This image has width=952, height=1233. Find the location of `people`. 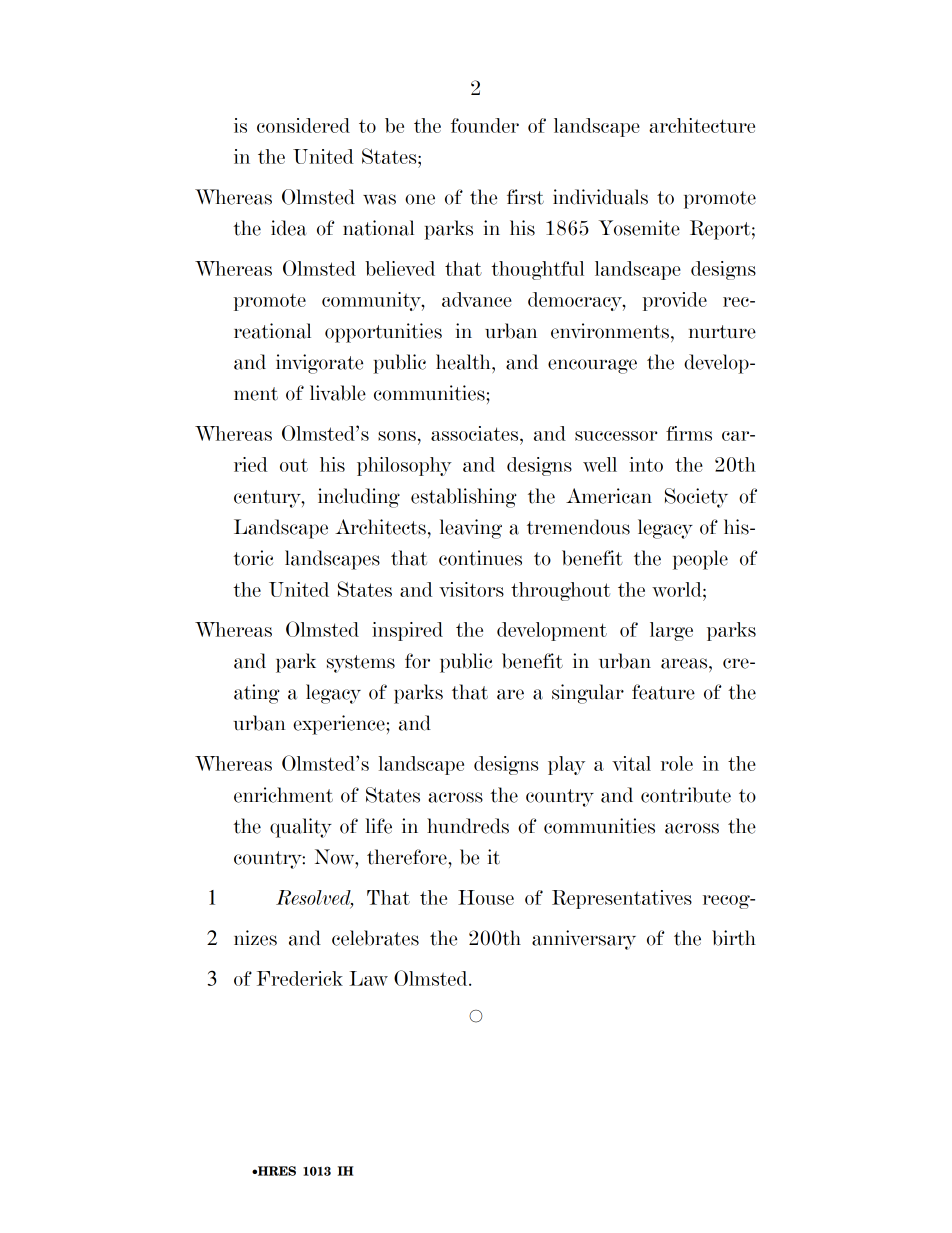

people is located at coordinates (700, 560).
